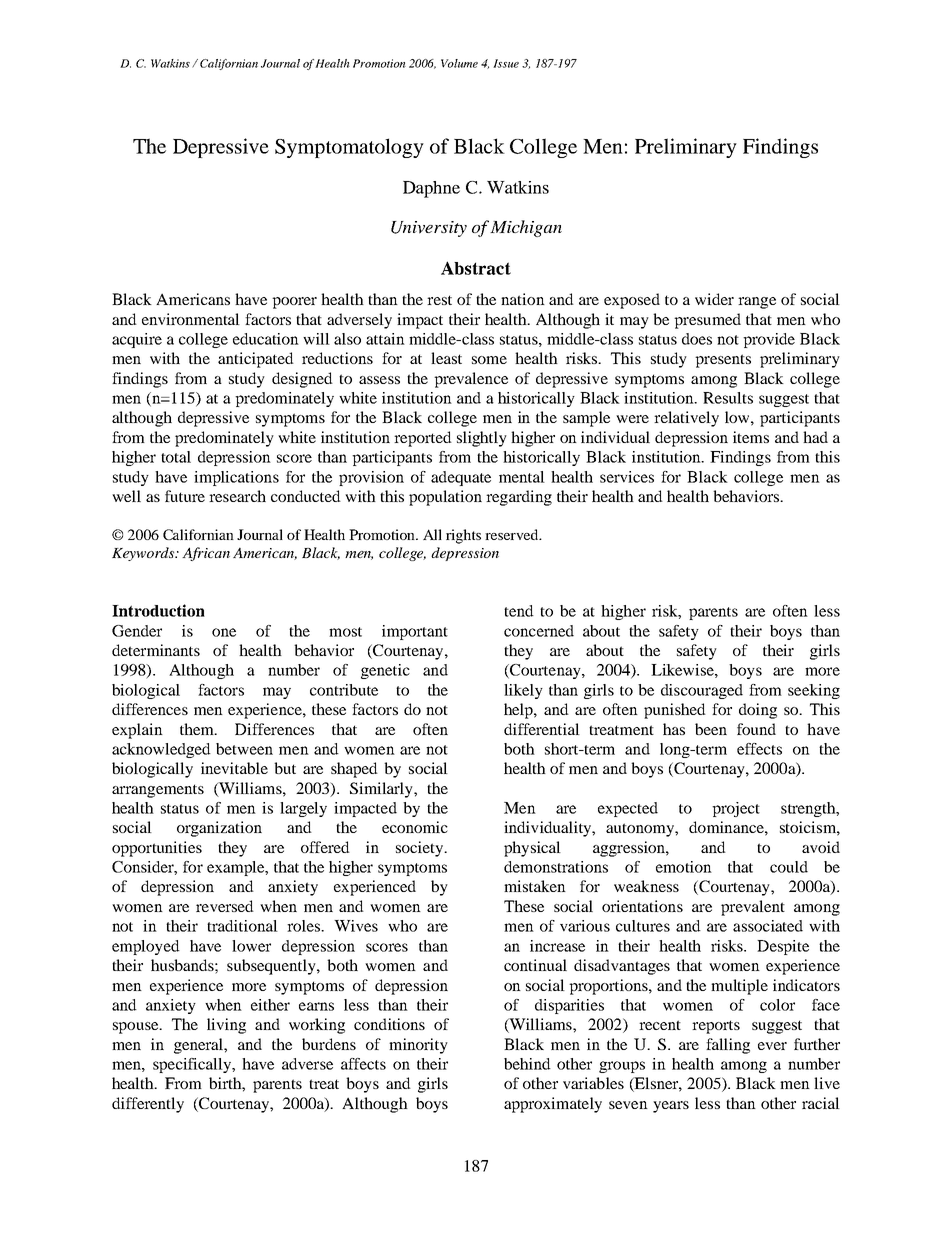  I want to click on Issue, so click(506, 63).
